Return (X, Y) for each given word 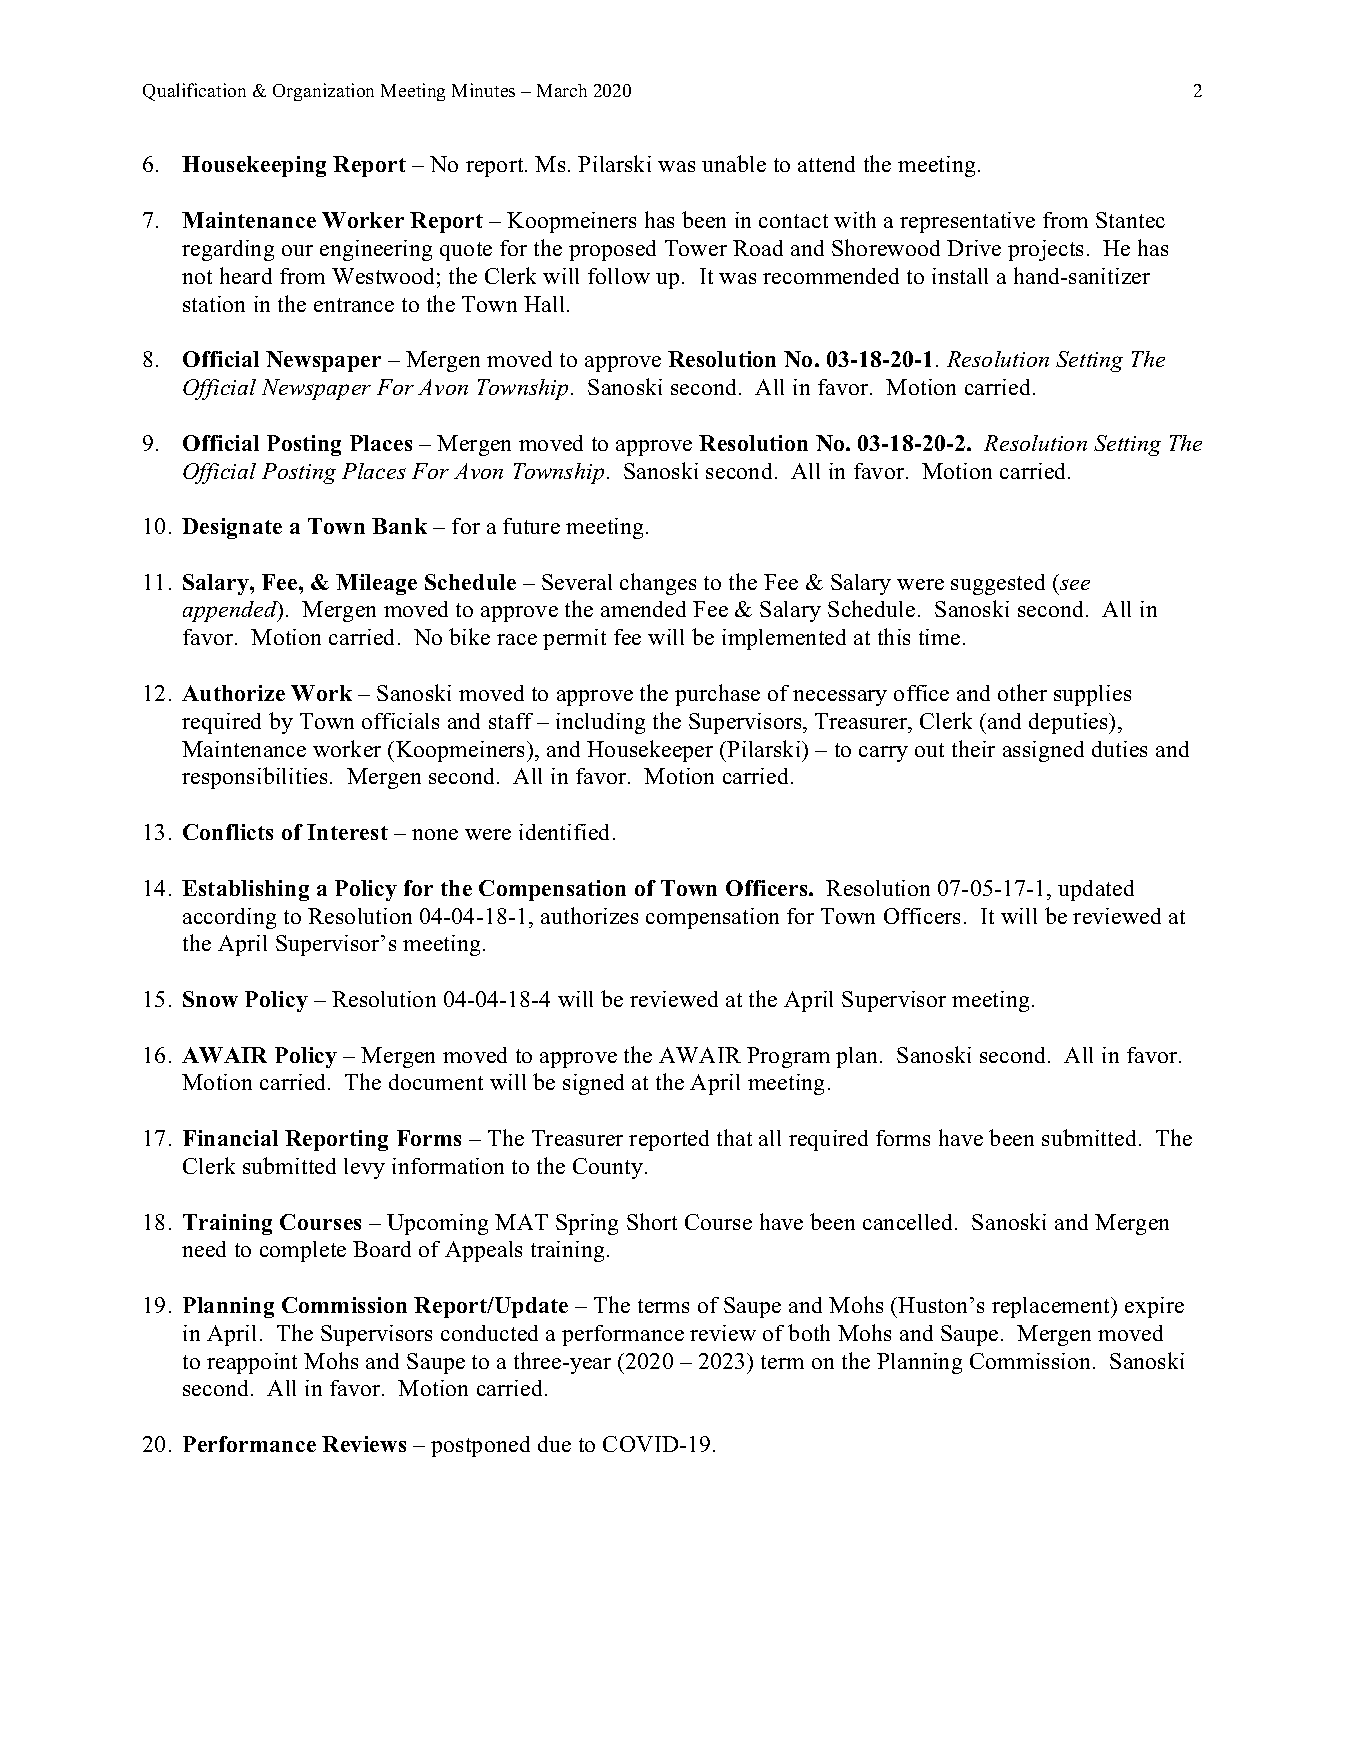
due (554, 1444)
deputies (1069, 723)
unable (734, 163)
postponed (480, 1446)
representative (967, 222)
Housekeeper (650, 751)
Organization (323, 92)
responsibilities (254, 778)
